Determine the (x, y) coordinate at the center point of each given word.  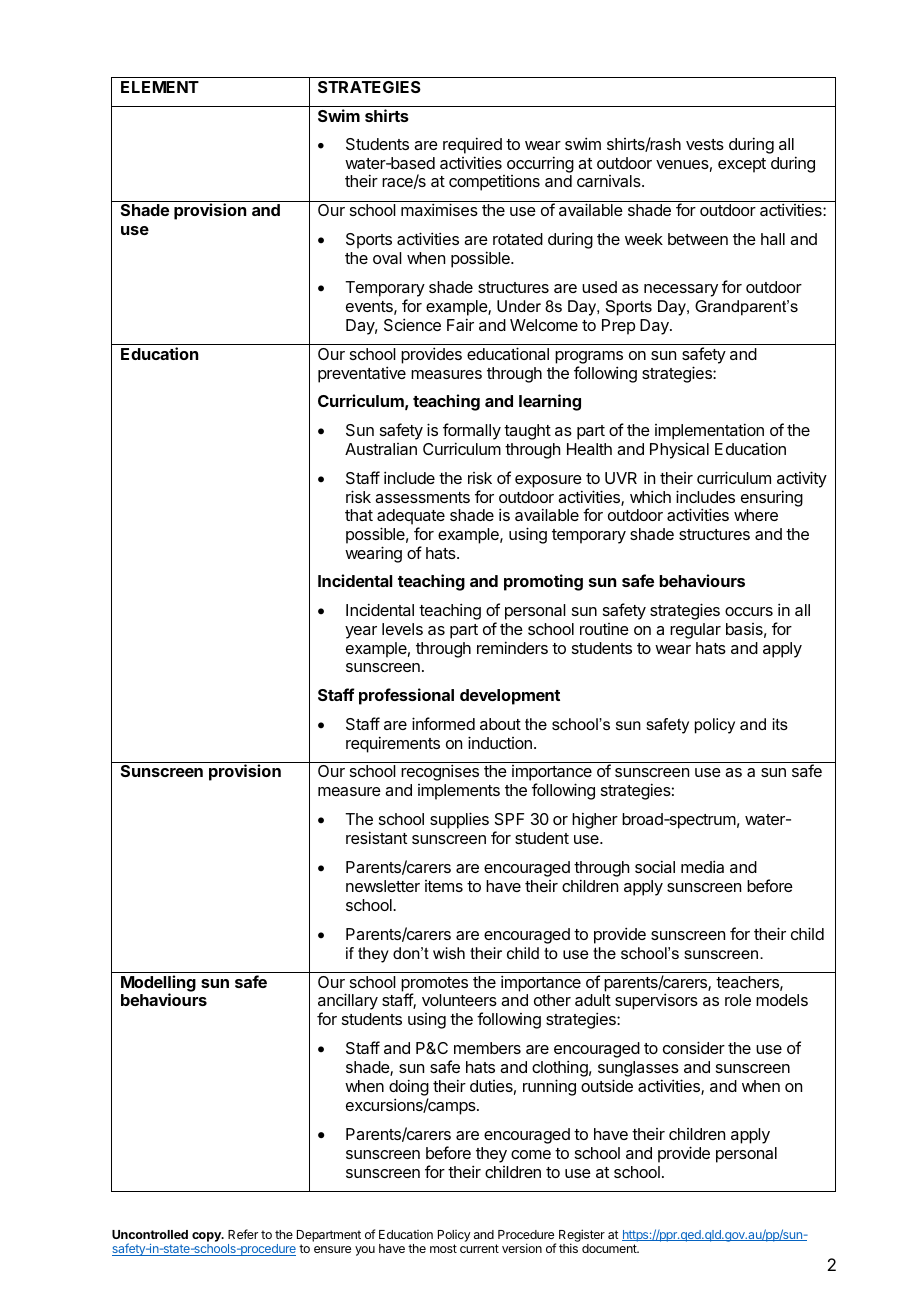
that (359, 515)
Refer (243, 1234)
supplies (459, 820)
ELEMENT (160, 87)
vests (705, 144)
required (472, 145)
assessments (422, 497)
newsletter (383, 886)
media (702, 866)
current (479, 1248)
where (756, 515)
